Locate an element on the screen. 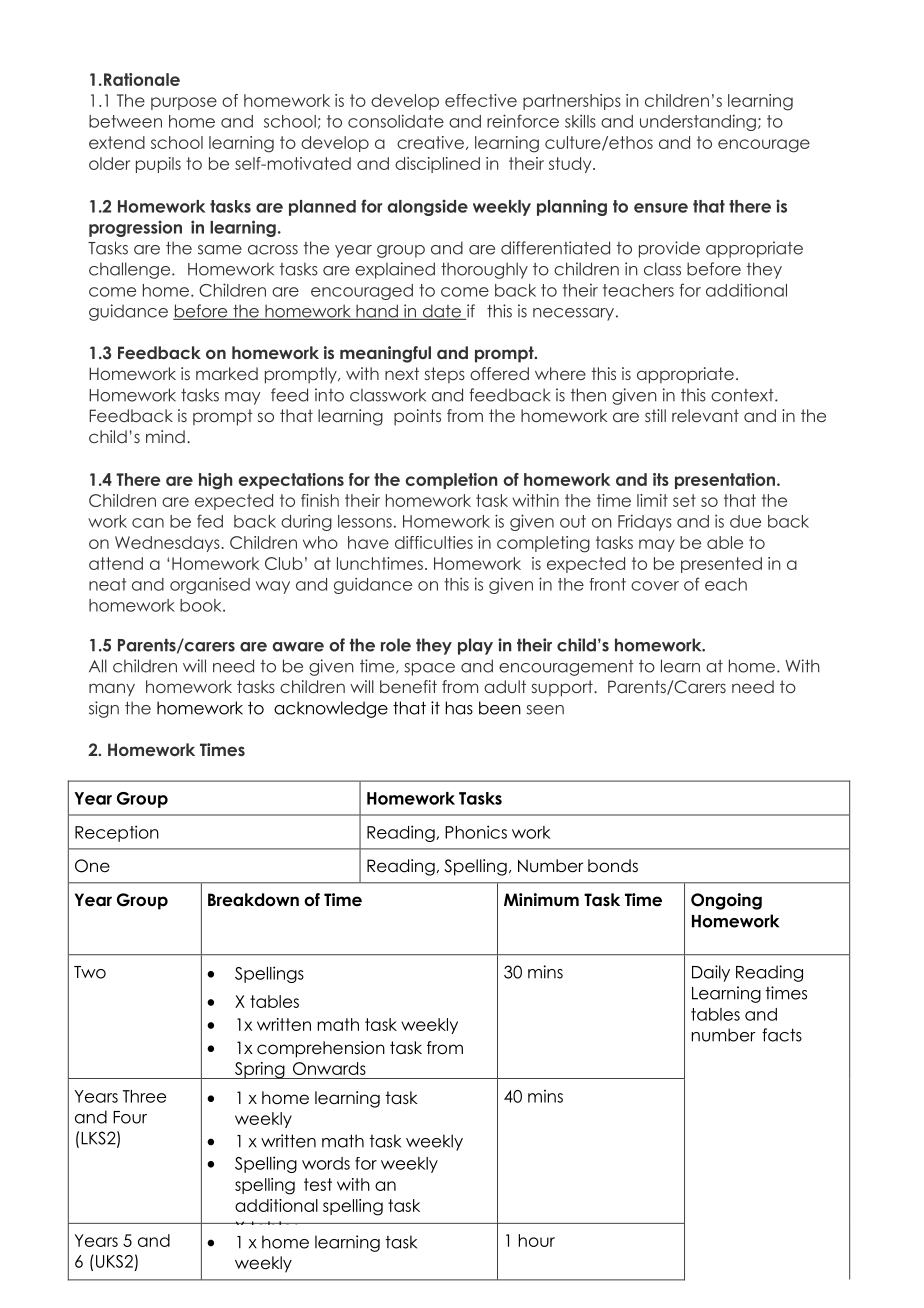 The width and height of the screenshot is (924, 1308). purpose is located at coordinates (184, 103).
